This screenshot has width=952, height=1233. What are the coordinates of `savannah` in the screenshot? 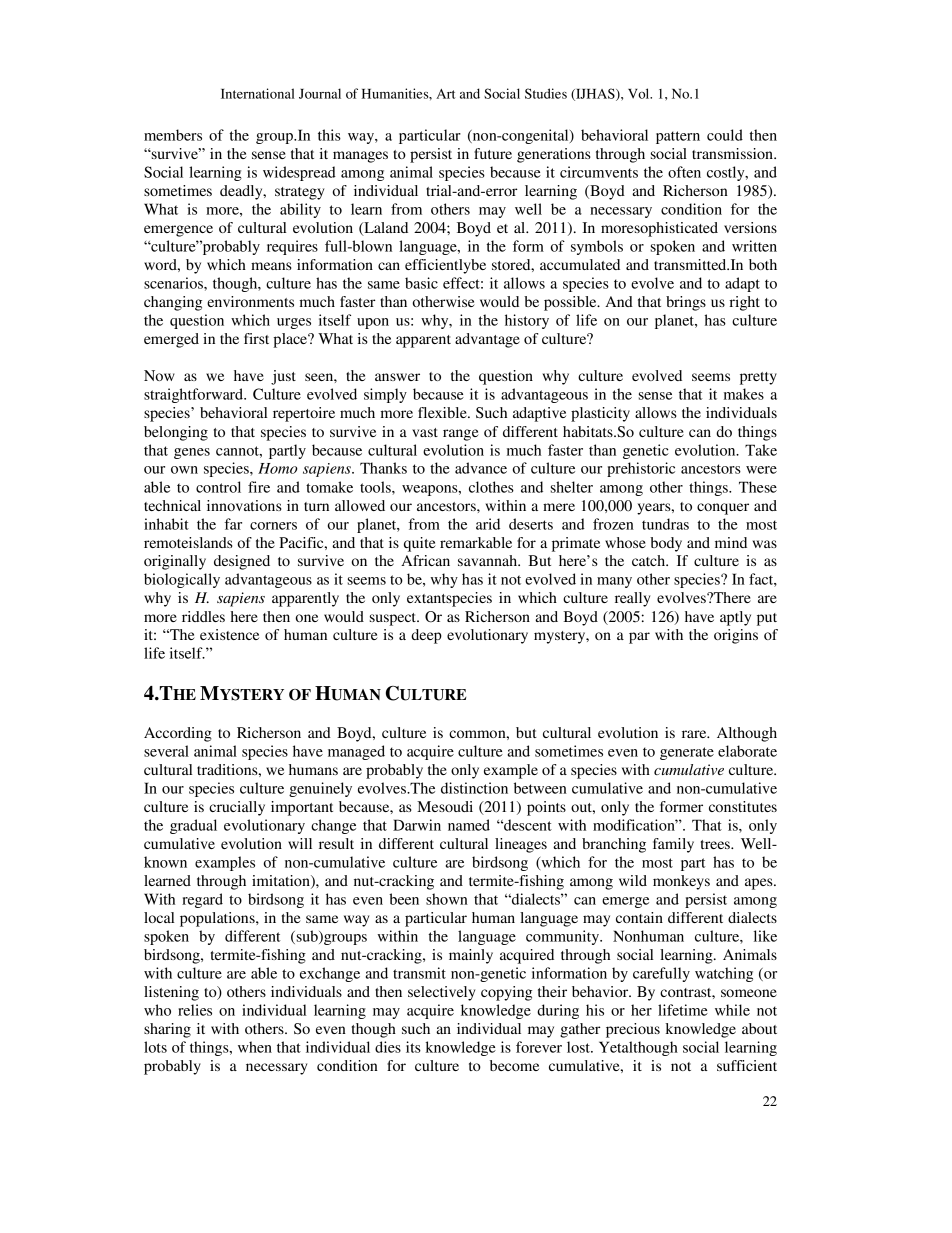 It's located at (489, 560).
